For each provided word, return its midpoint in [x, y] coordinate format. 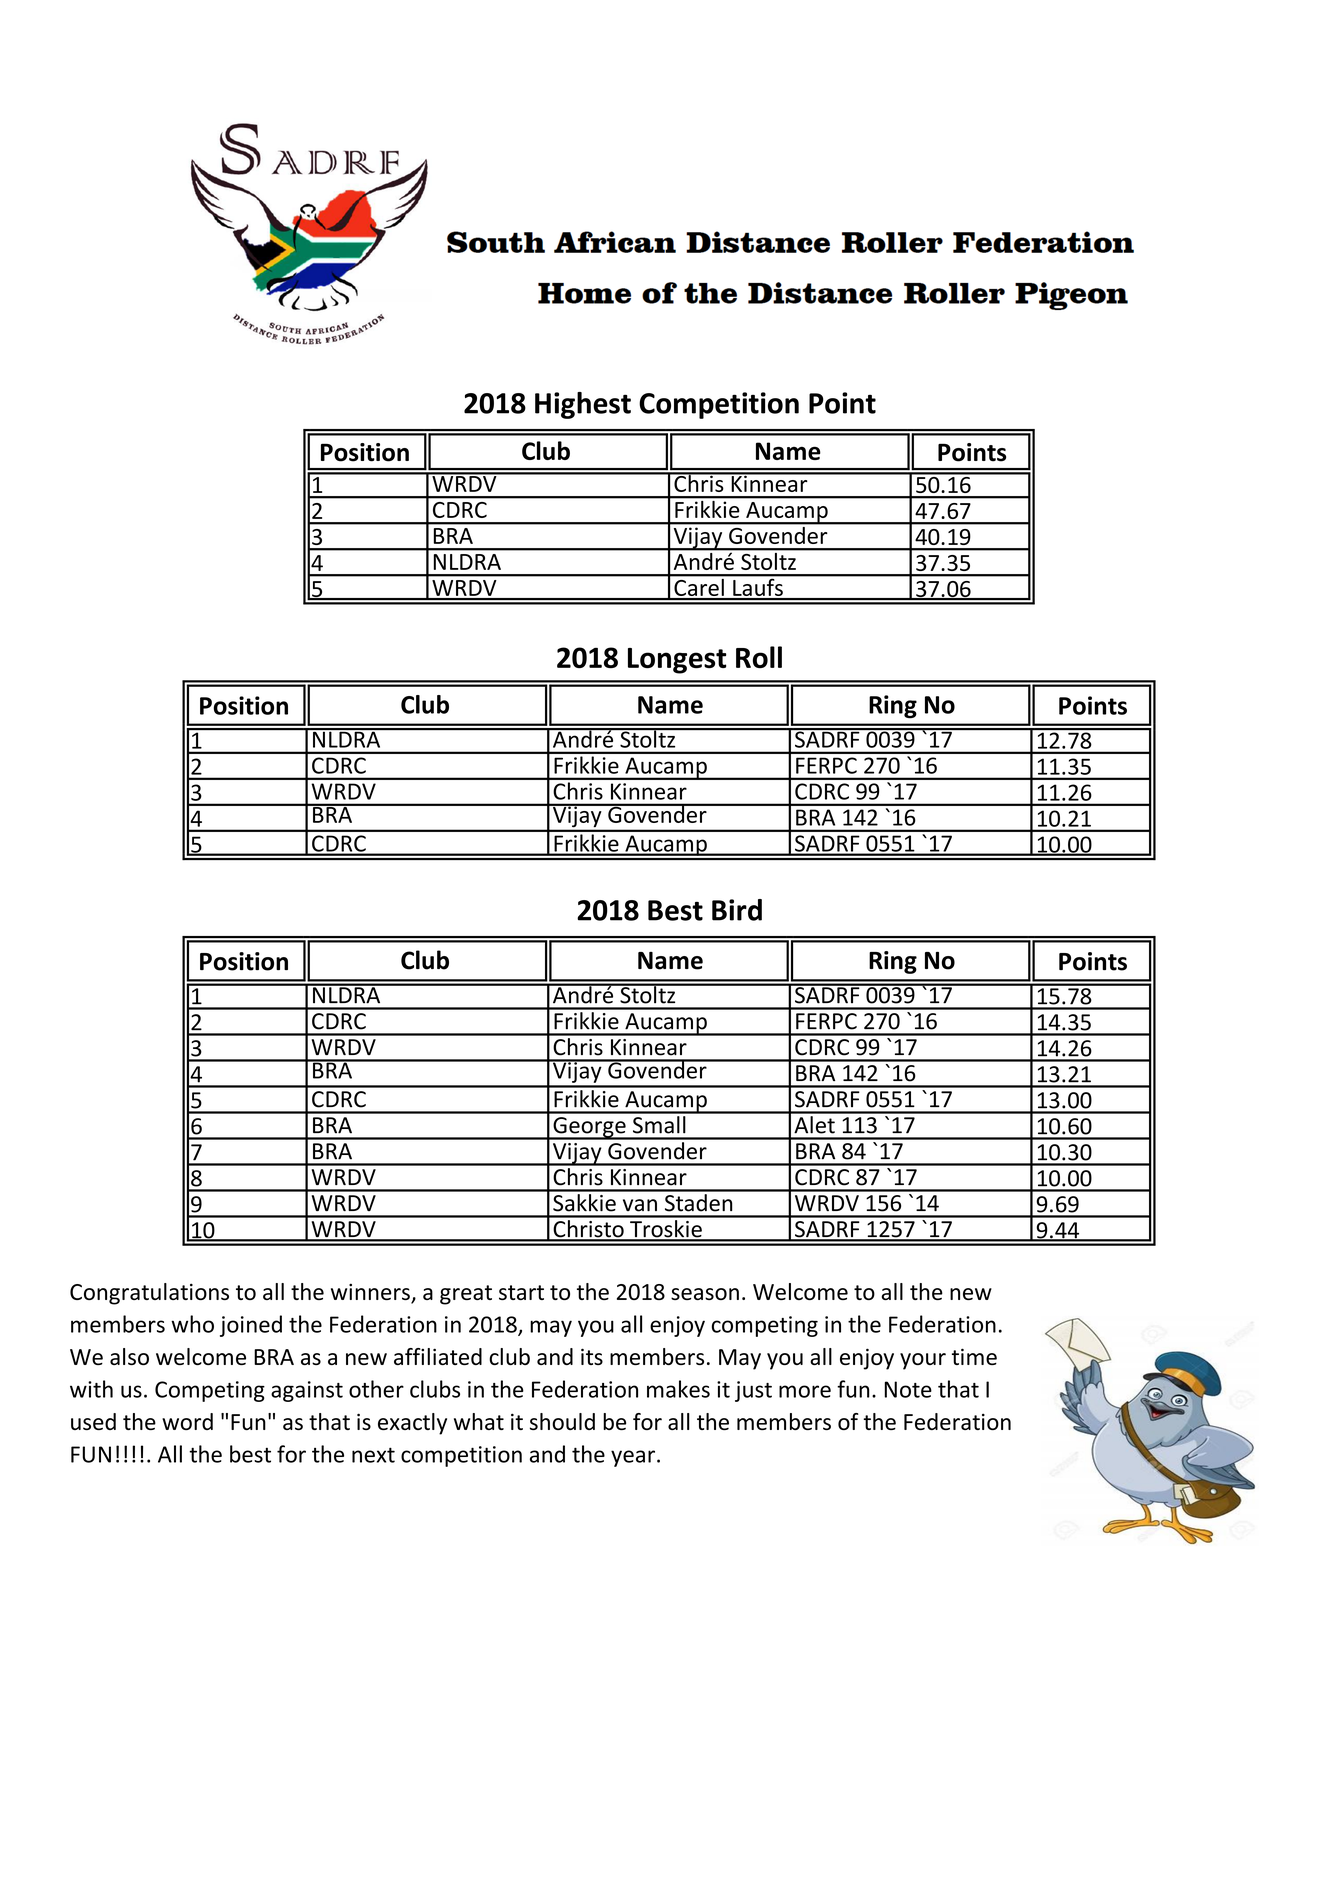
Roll [759, 657]
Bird [737, 910]
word [187, 1421]
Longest [677, 661]
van [640, 1205]
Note [908, 1389]
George [589, 1128]
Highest [583, 405]
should [562, 1421]
